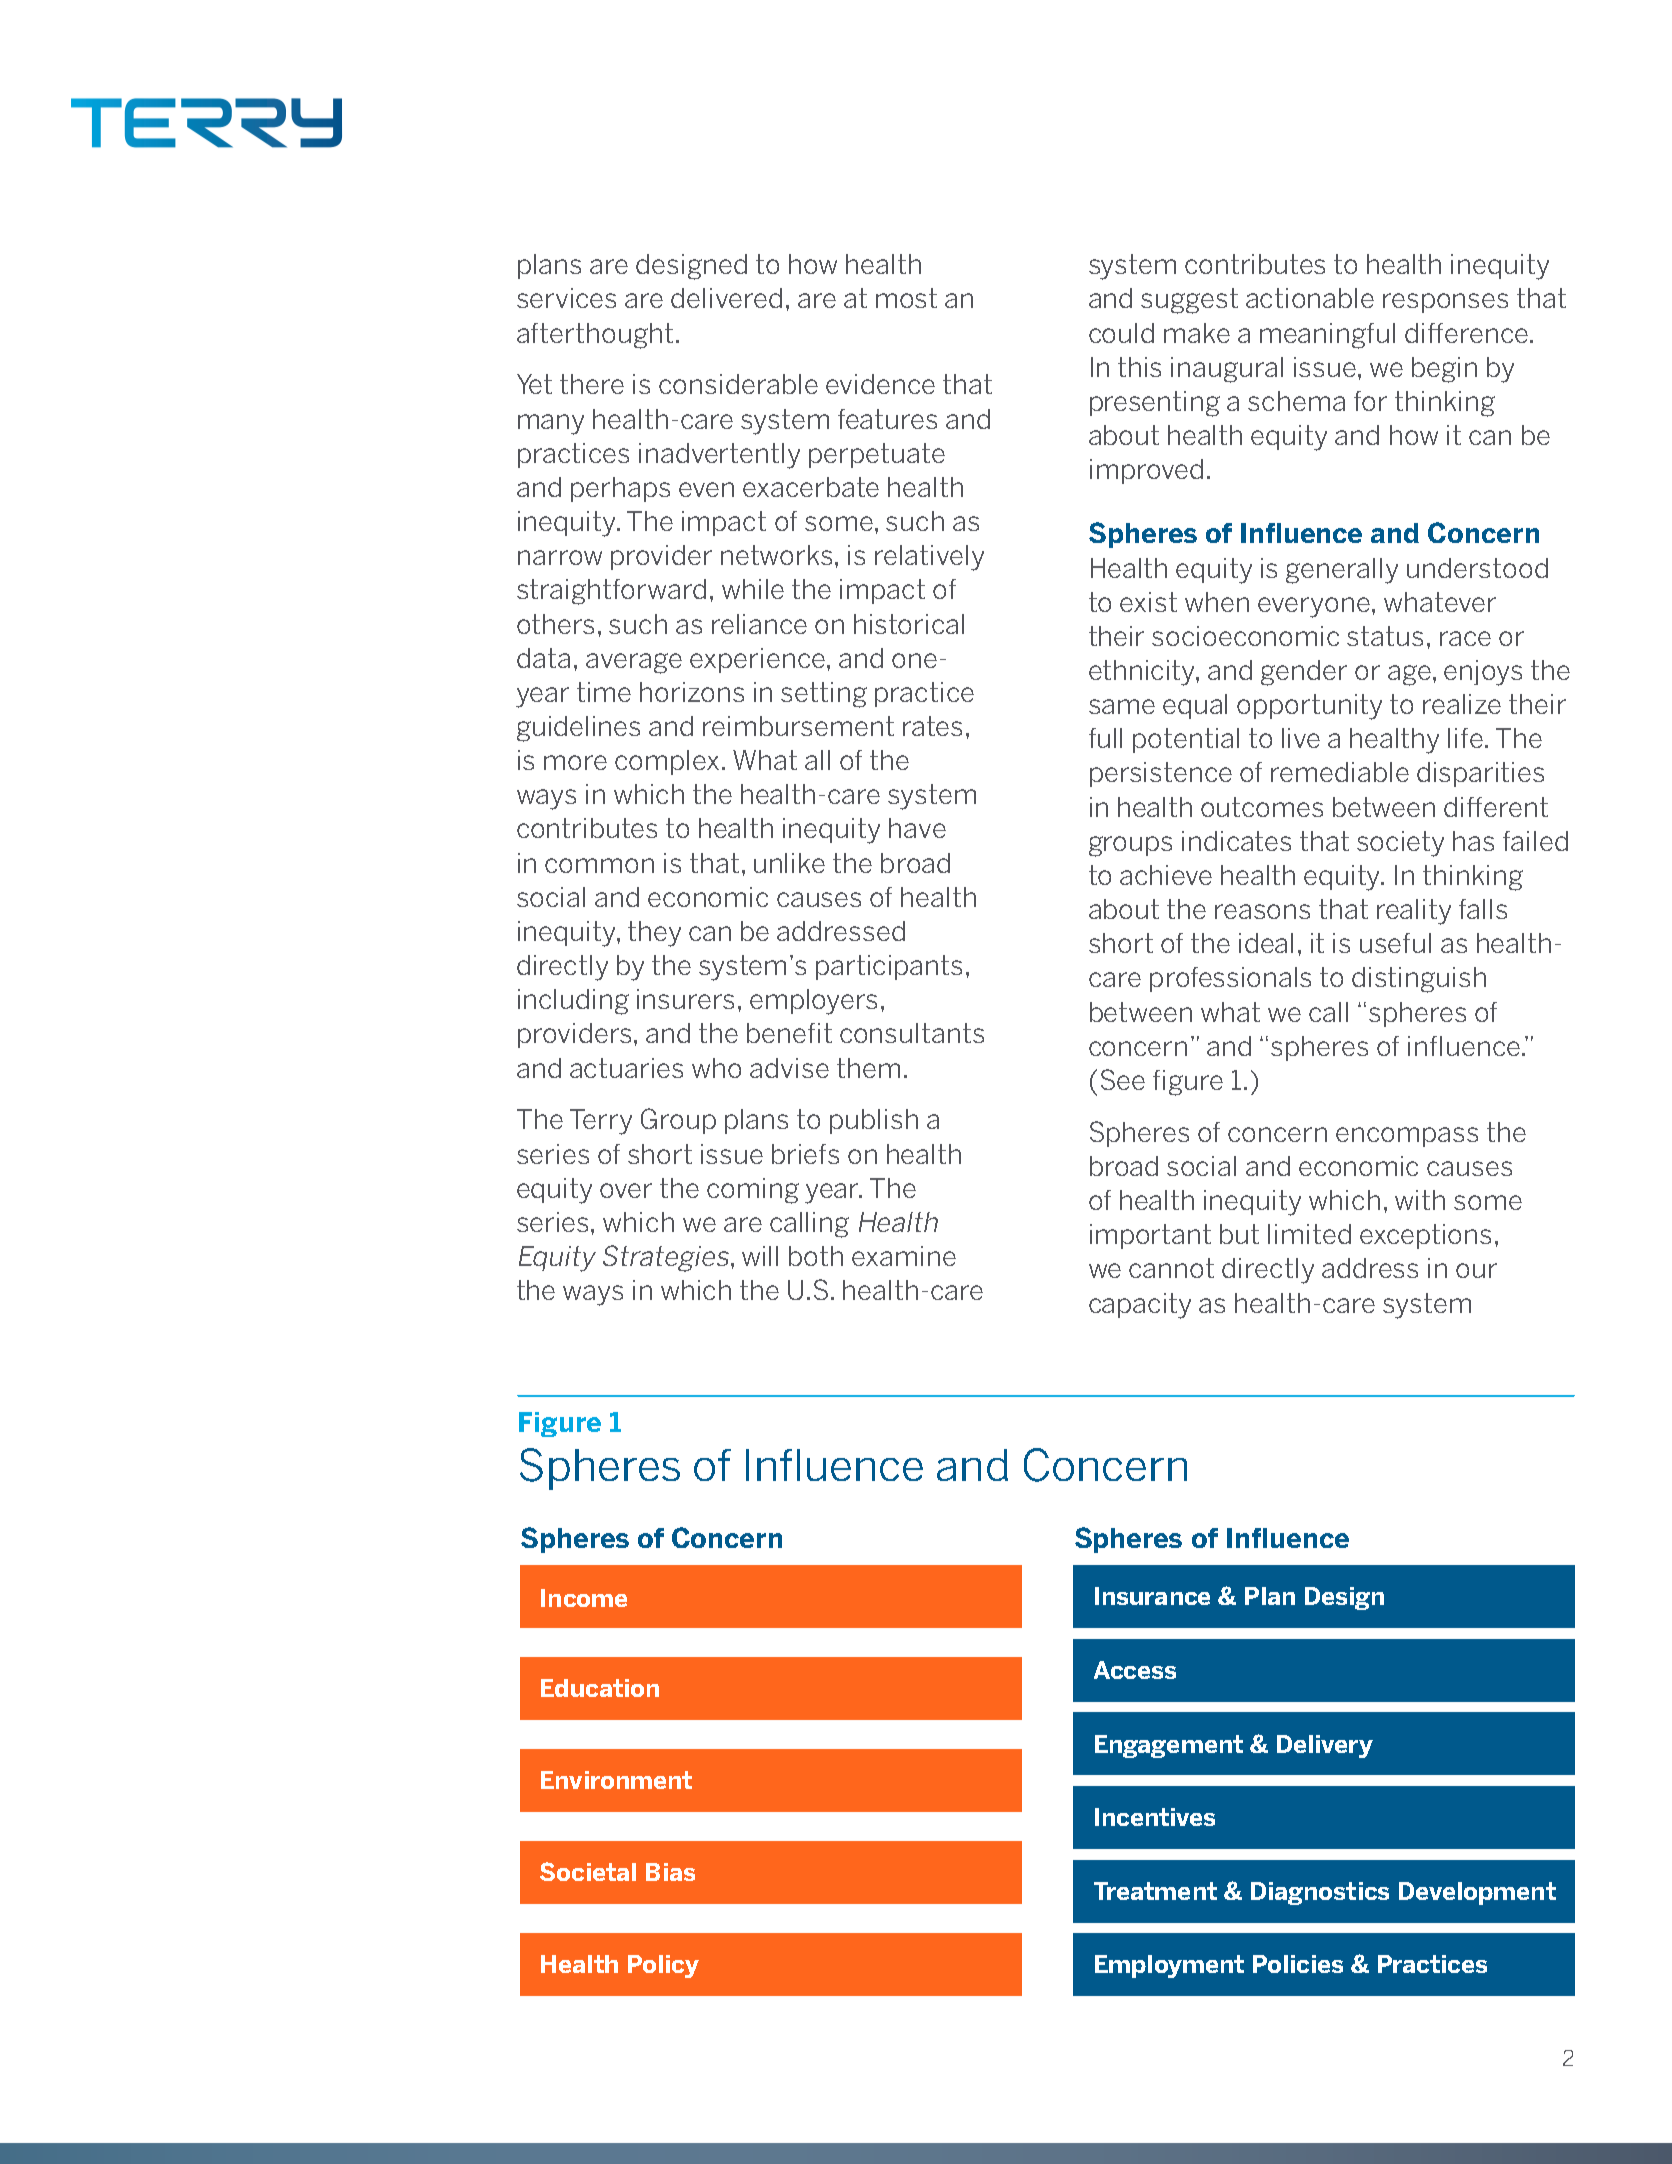  Describe the element at coordinates (1419, 980) in the screenshot. I see `distinguish` at that location.
